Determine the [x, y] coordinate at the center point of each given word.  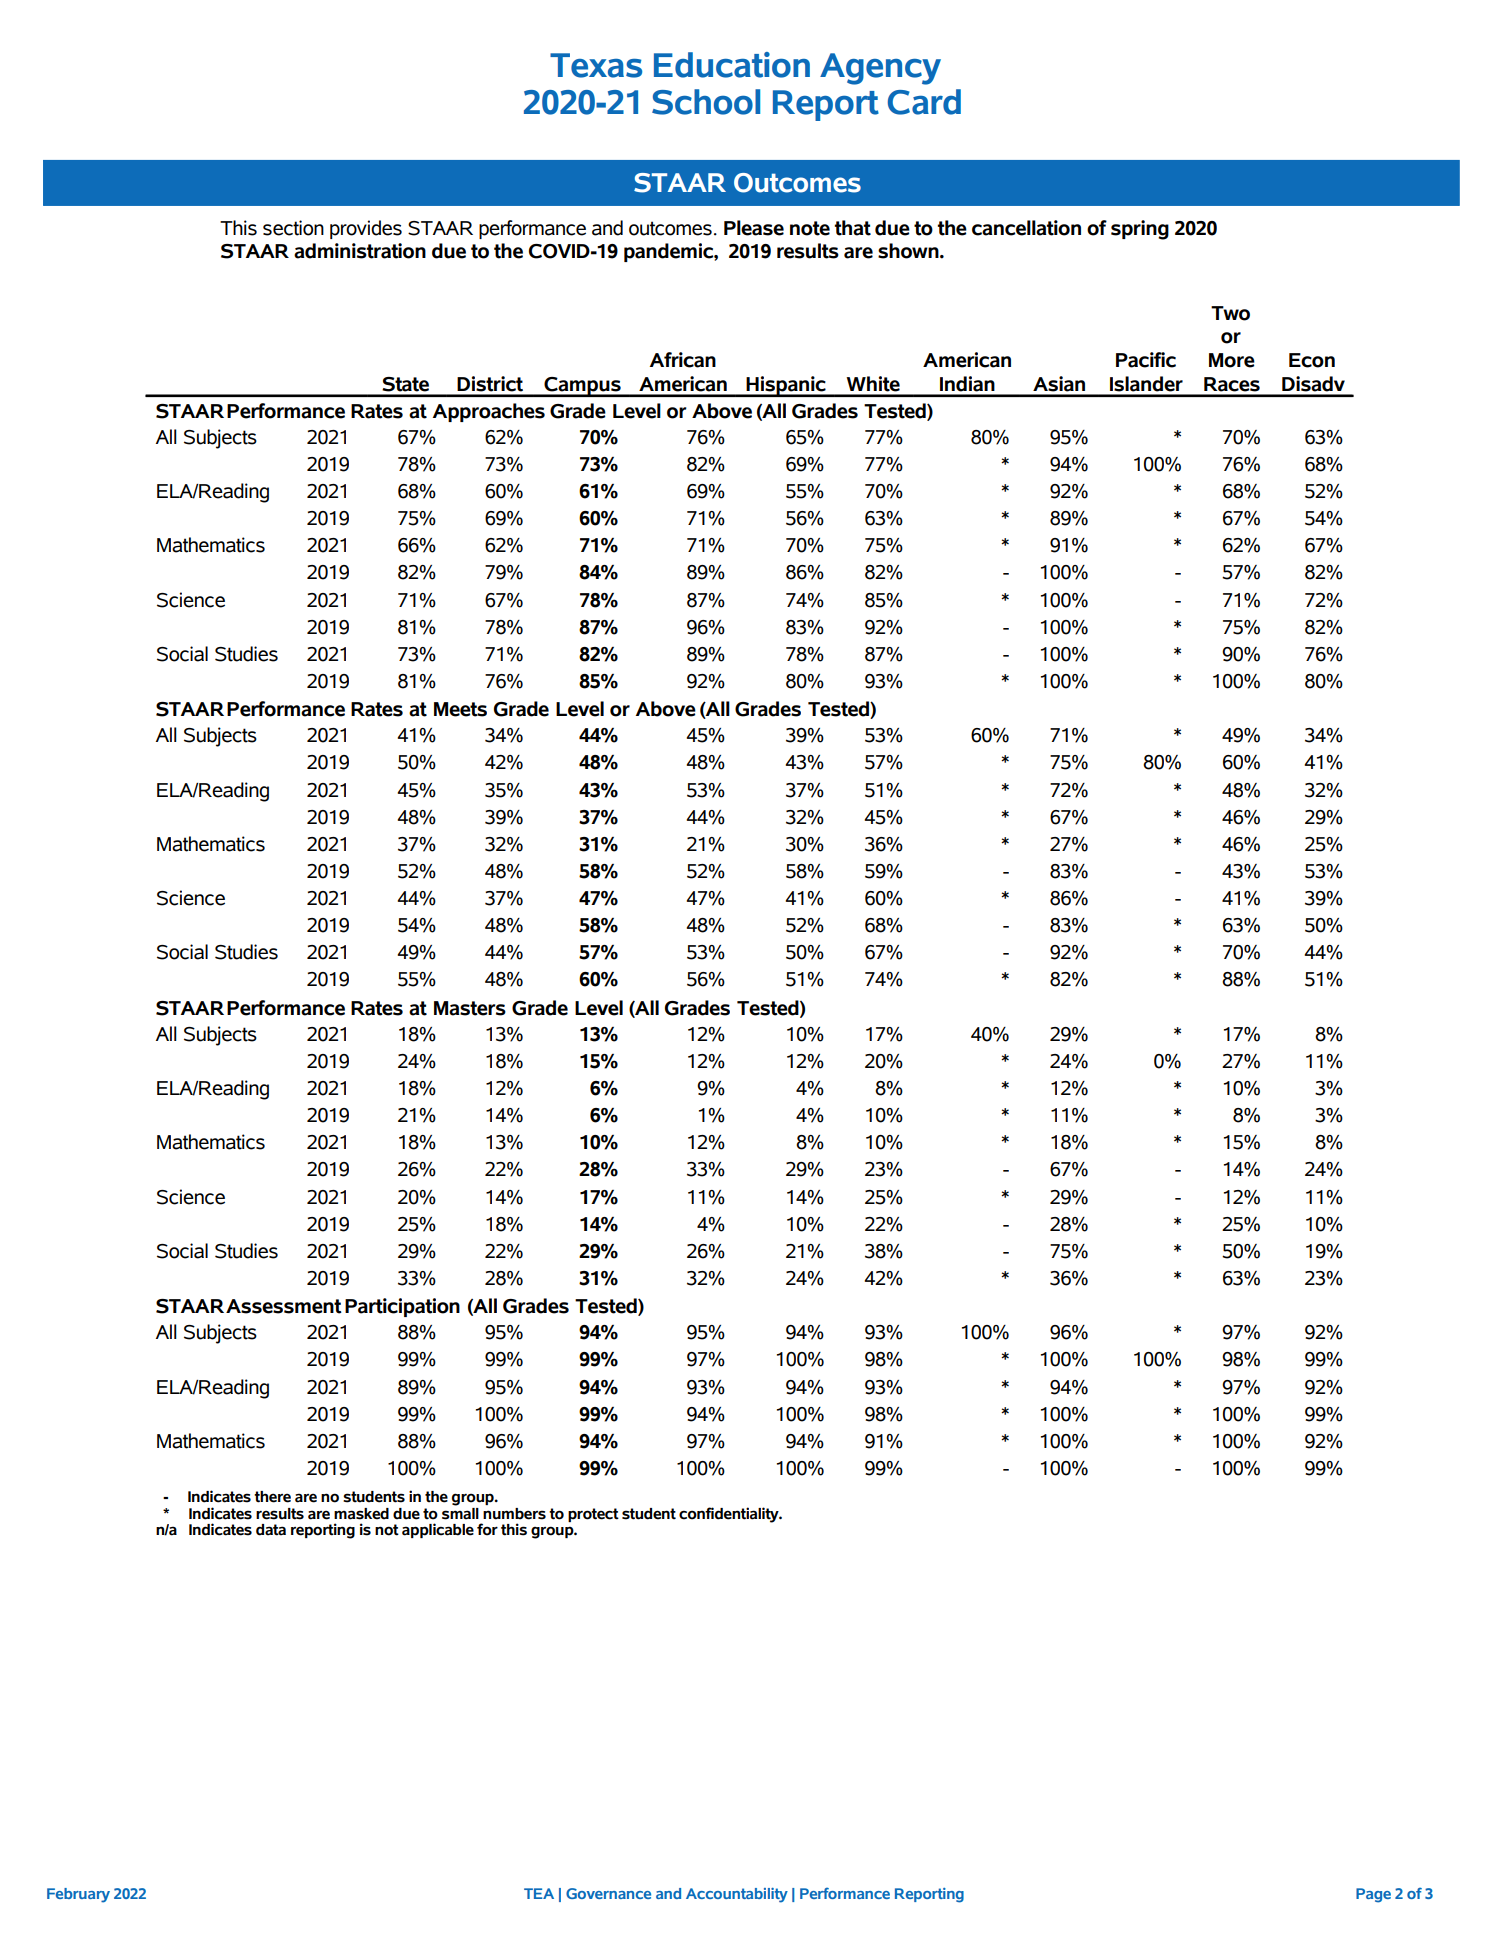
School [706, 102]
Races [1232, 384]
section [293, 228]
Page [1373, 1895]
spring [1140, 230]
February [78, 1895]
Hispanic [786, 386]
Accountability [737, 1895]
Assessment [284, 1306]
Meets [460, 709]
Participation [402, 1307]
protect [593, 1515]
